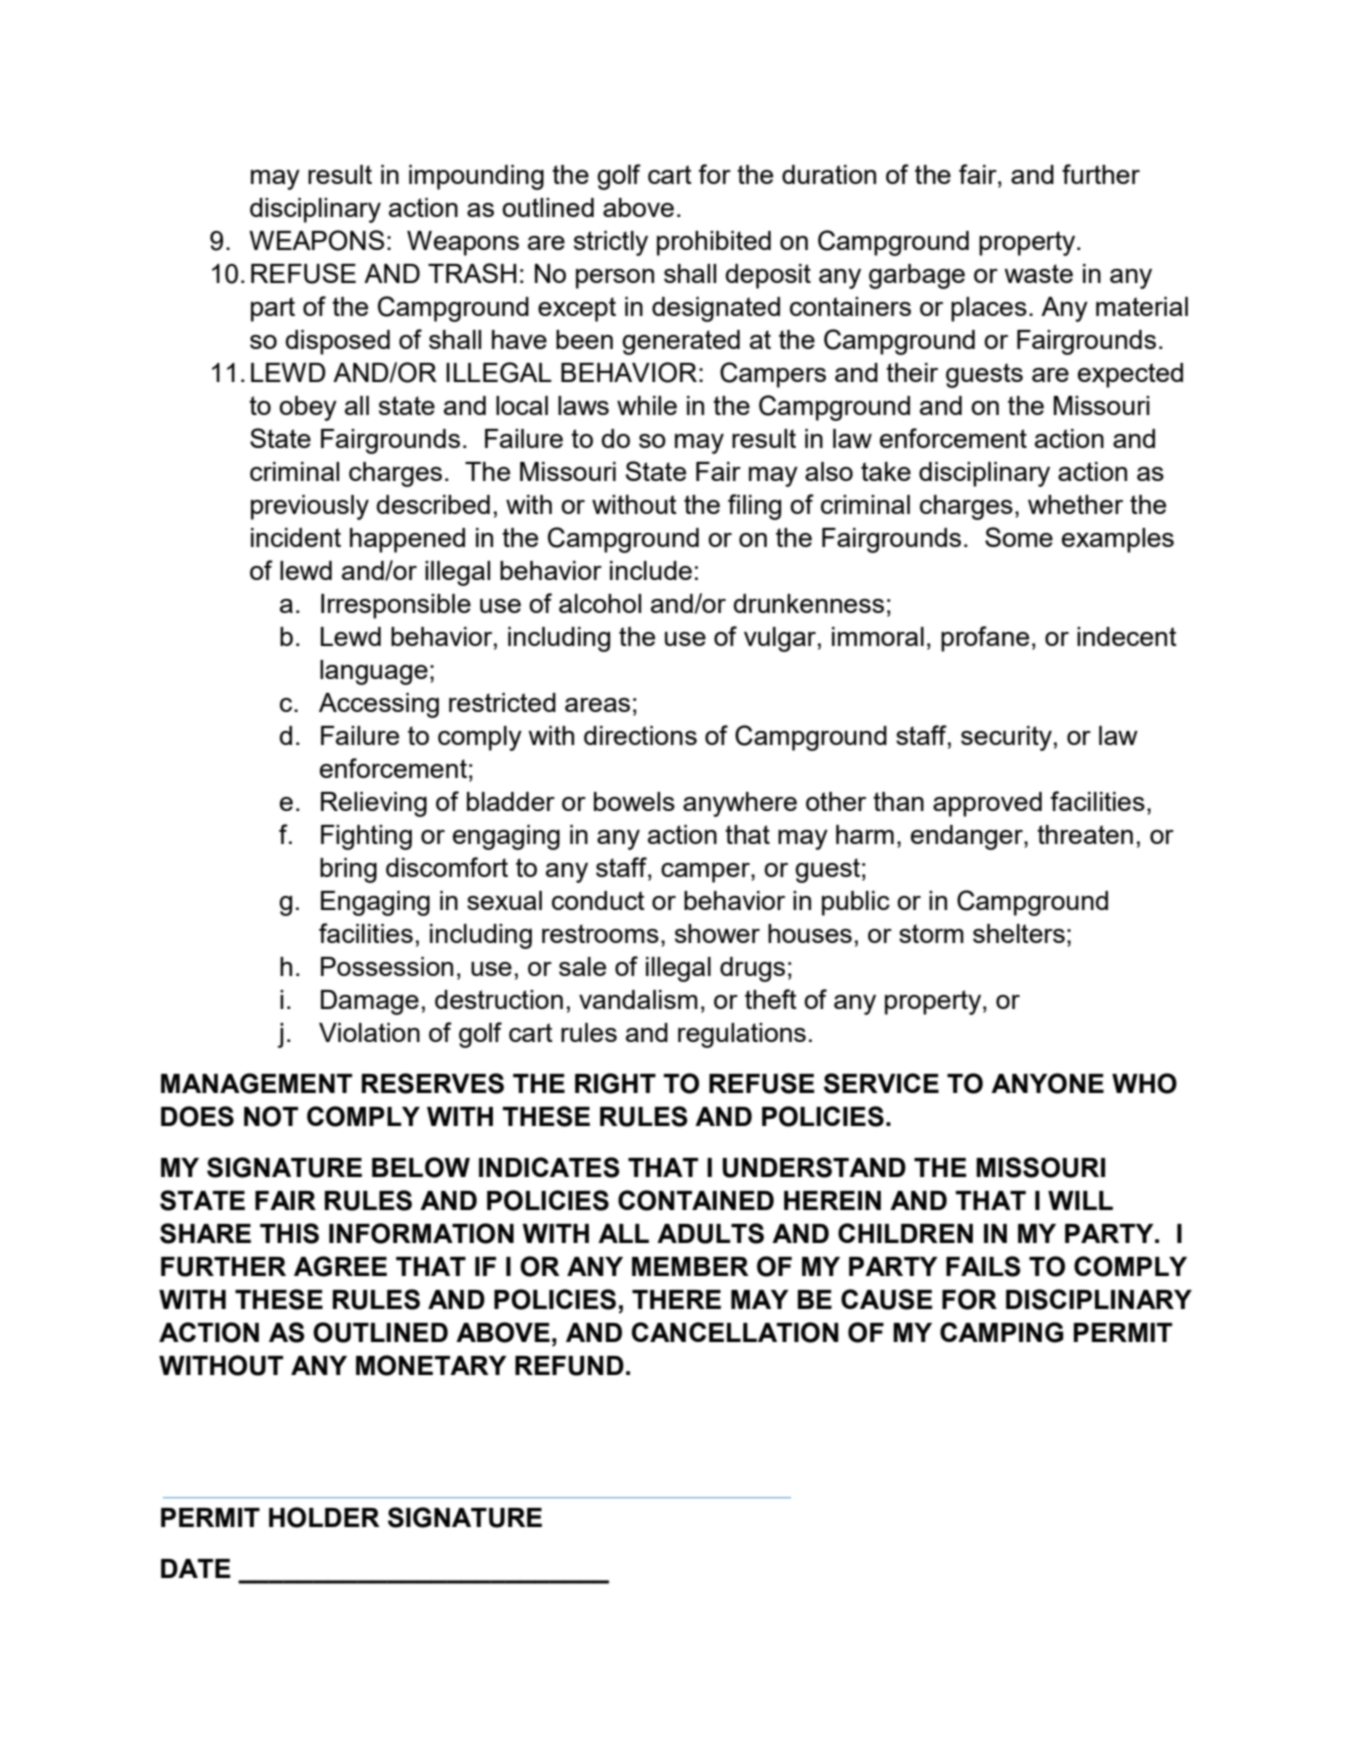 This screenshot has width=1356, height=1755. Describe the element at coordinates (714, 243) in the screenshot. I see `prohibited` at that location.
